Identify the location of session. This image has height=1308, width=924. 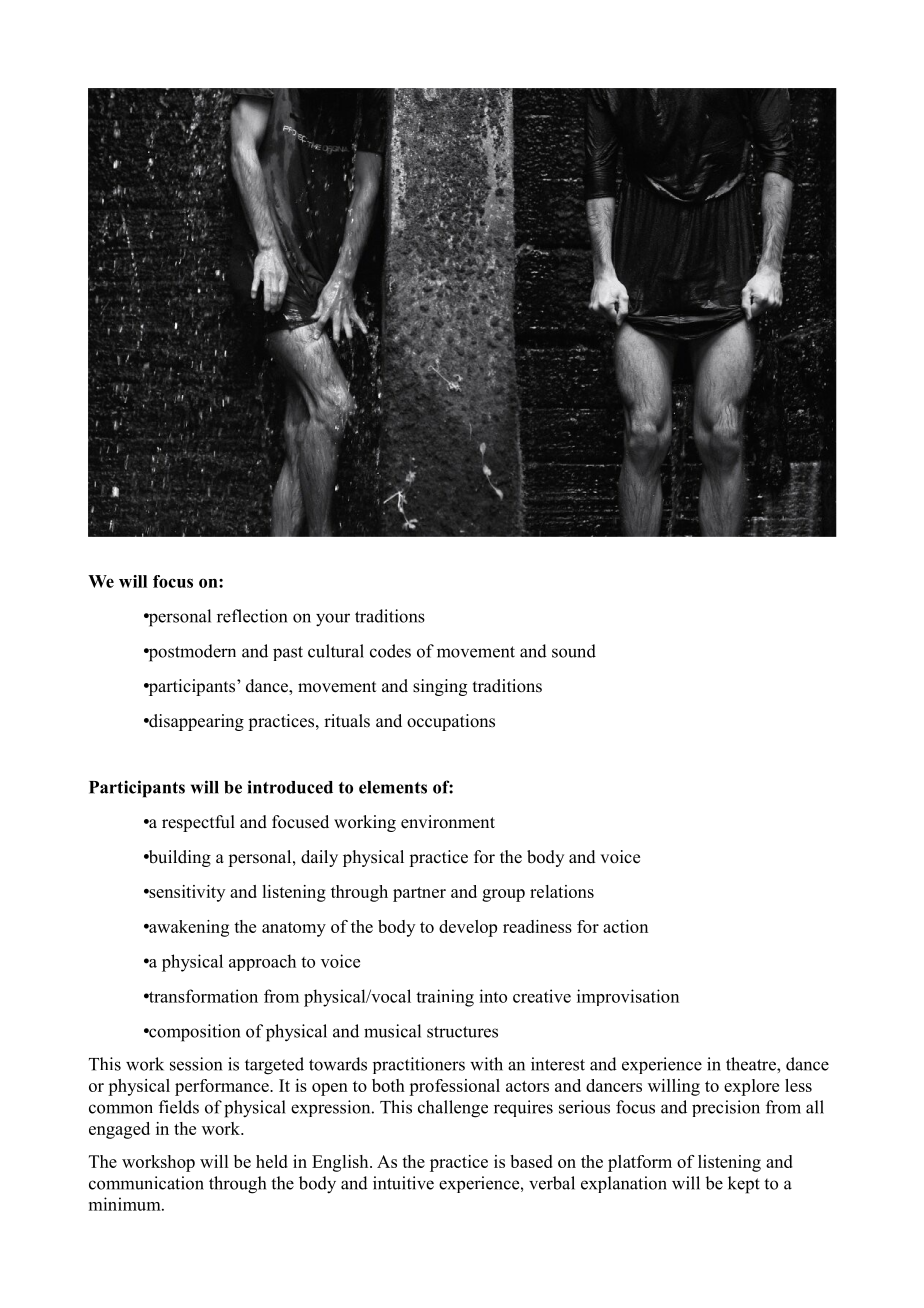
(196, 1064).
